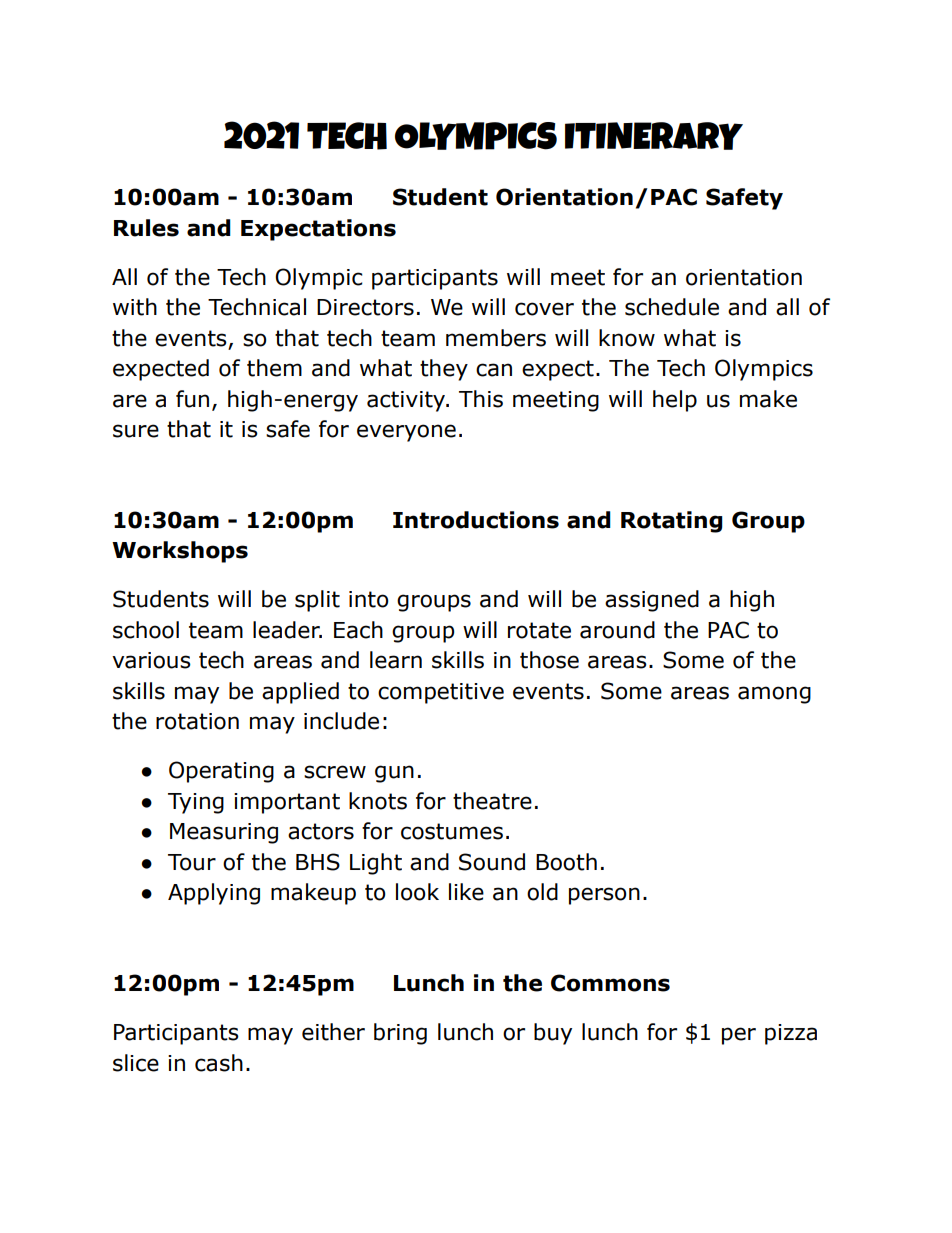 The height and width of the document is (1233, 952). I want to click on ITINERARY, so click(654, 136).
